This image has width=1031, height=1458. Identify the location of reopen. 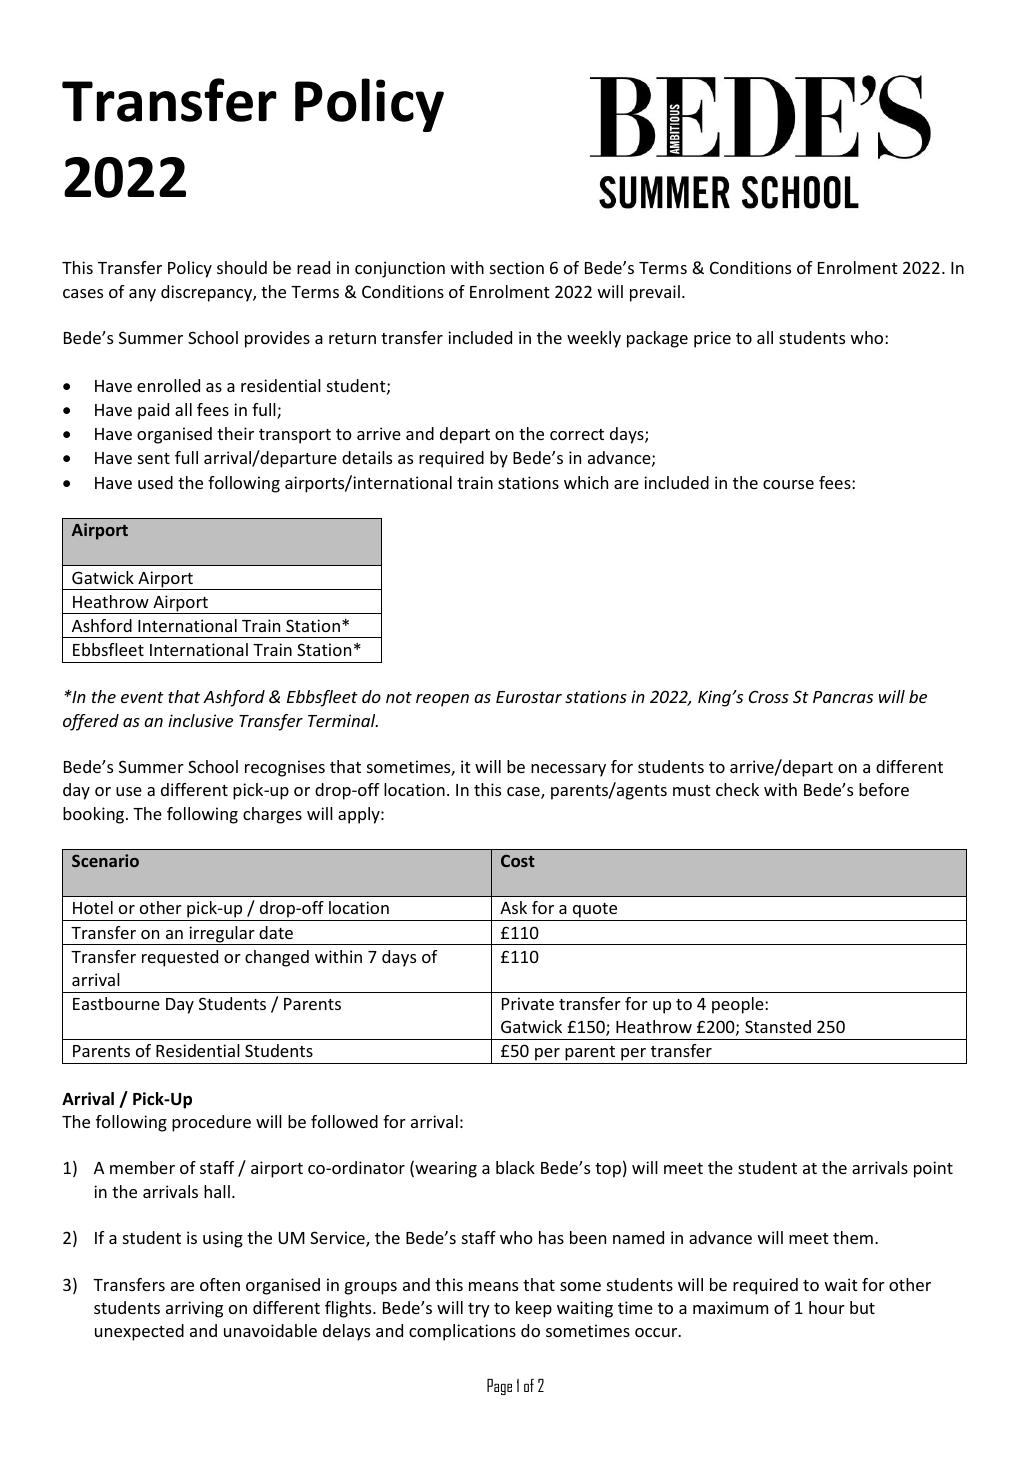
(442, 700).
